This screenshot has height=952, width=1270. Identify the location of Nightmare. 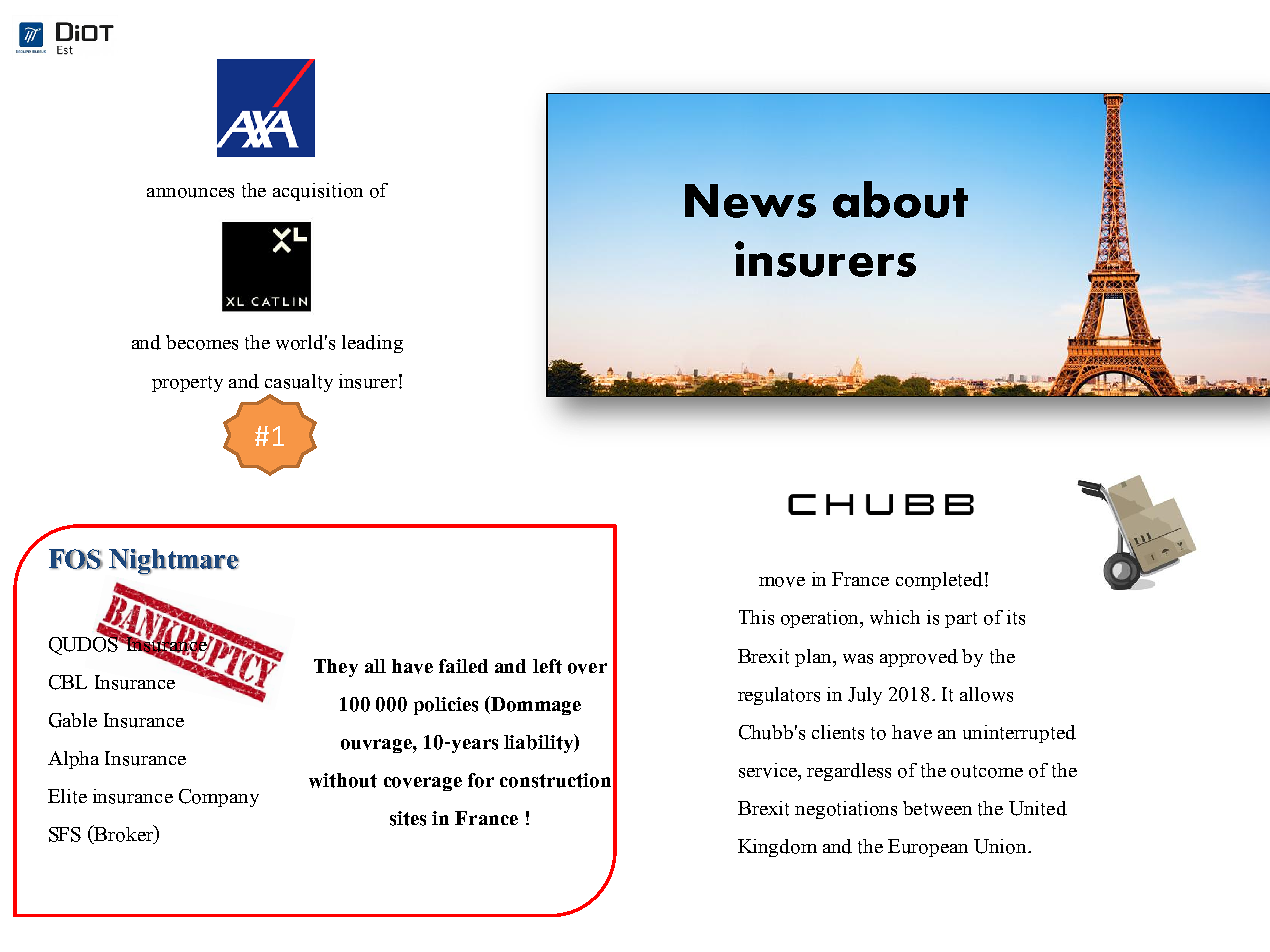
(174, 562).
